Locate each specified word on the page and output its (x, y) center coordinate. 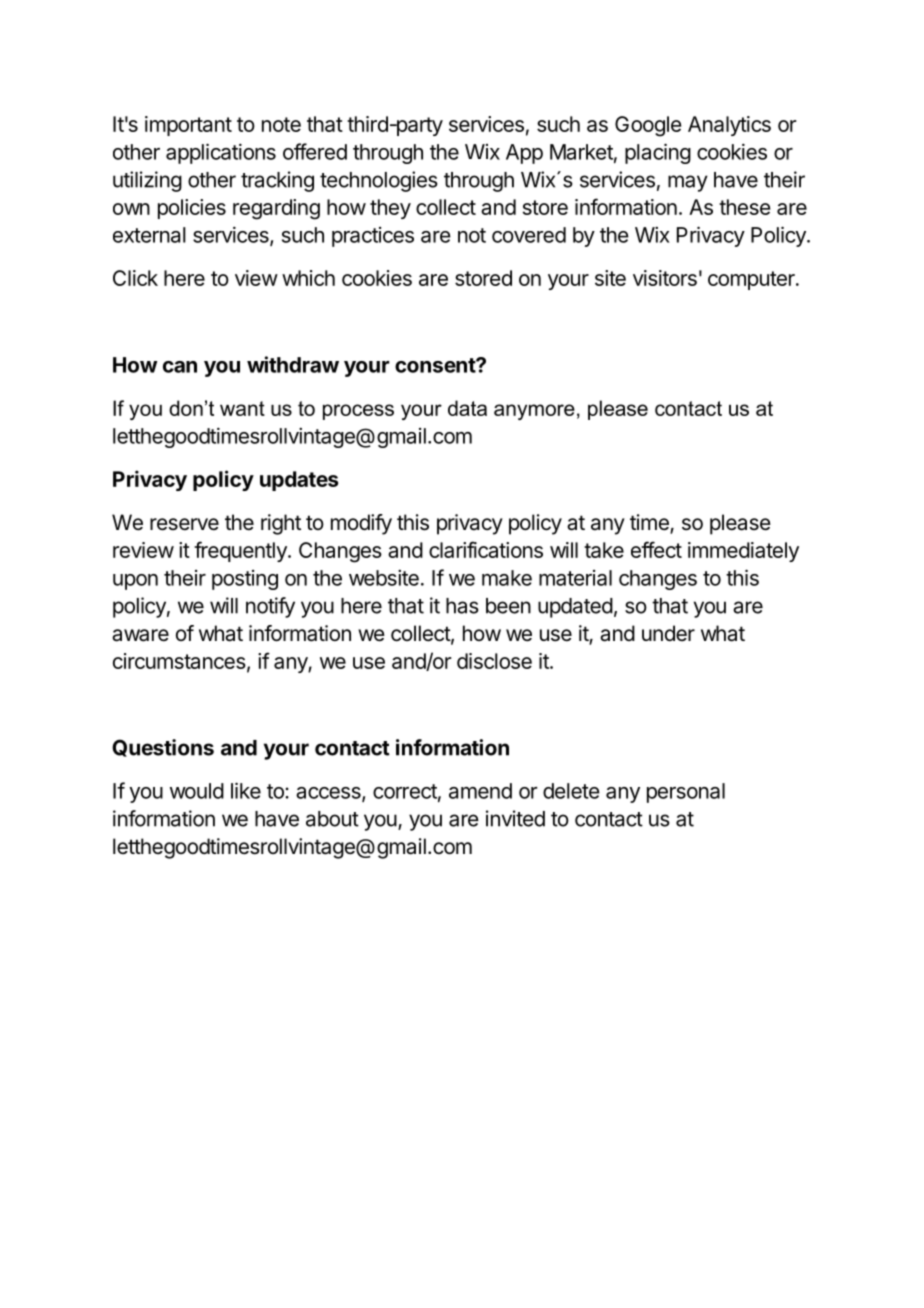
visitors (665, 278)
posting (245, 580)
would (197, 791)
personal (686, 793)
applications (221, 153)
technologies (379, 181)
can (180, 367)
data (467, 408)
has (462, 606)
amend (480, 791)
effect (656, 549)
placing (658, 153)
